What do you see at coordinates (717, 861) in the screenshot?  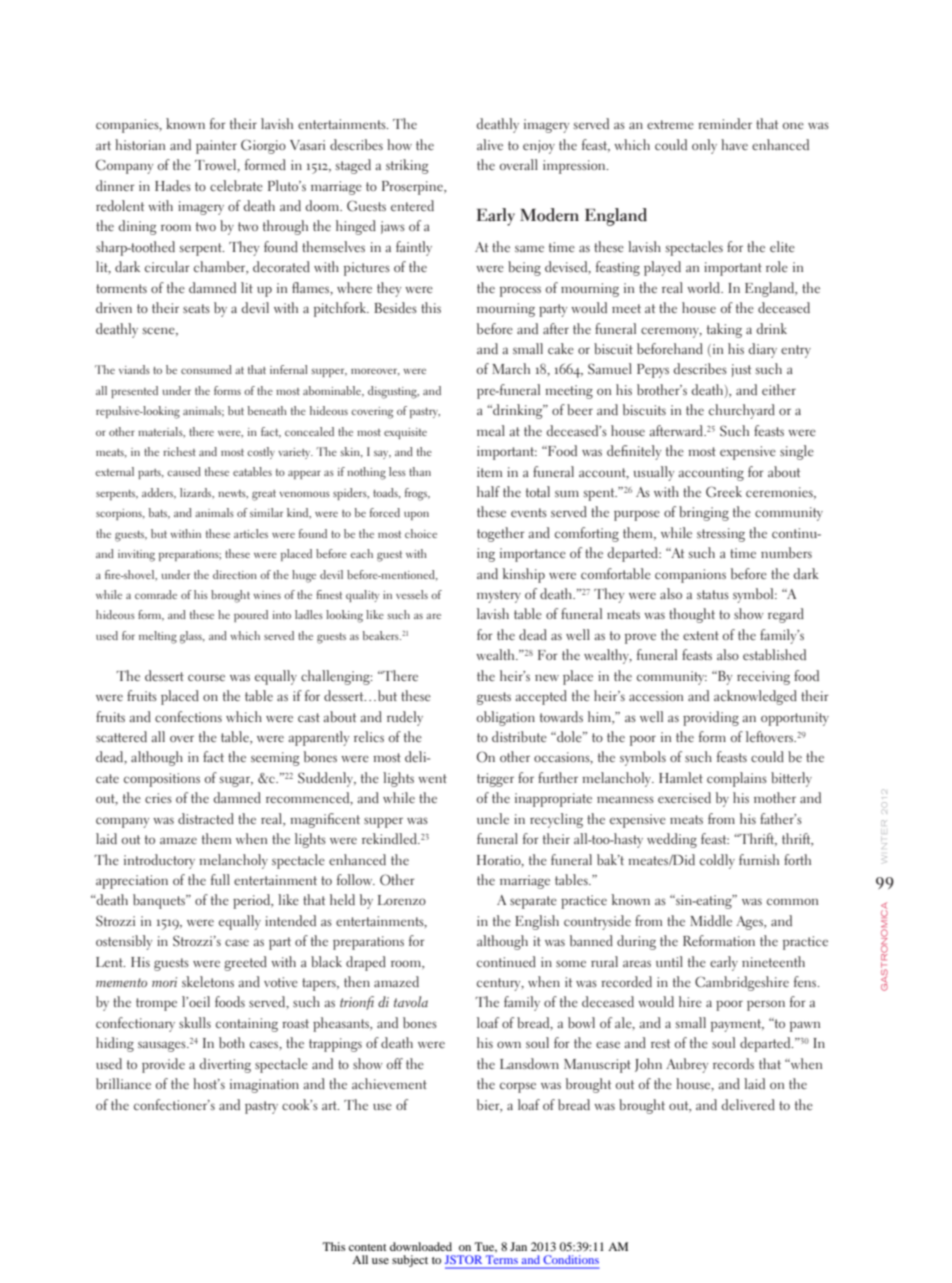 I see `coldly` at bounding box center [717, 861].
